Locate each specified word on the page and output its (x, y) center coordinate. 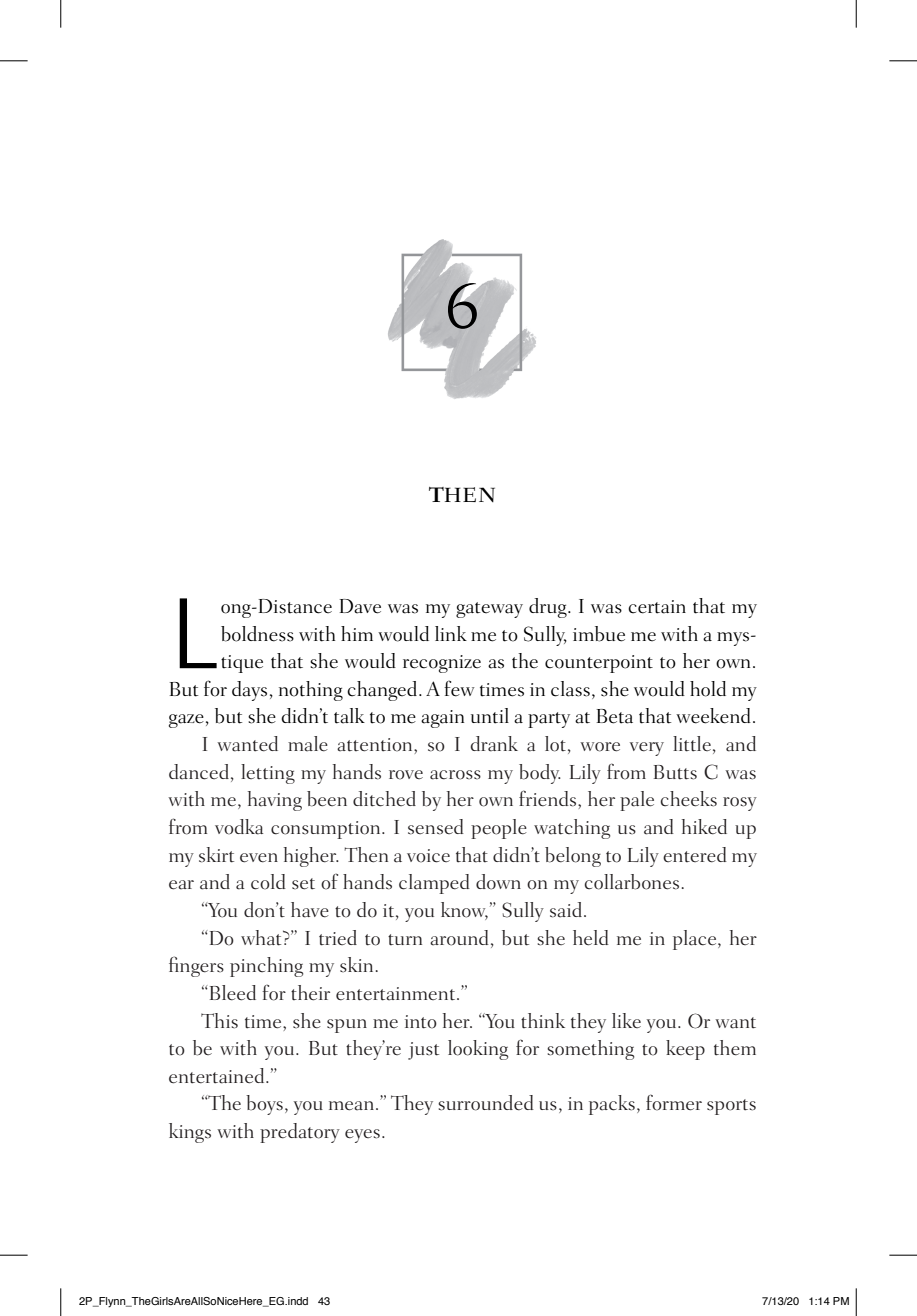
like (626, 1020)
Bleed (231, 993)
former (674, 1102)
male (308, 744)
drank (494, 744)
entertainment (397, 994)
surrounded (486, 1103)
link (451, 633)
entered (695, 855)
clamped (434, 884)
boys (264, 1105)
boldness (257, 634)
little (692, 744)
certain (657, 607)
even (259, 858)
